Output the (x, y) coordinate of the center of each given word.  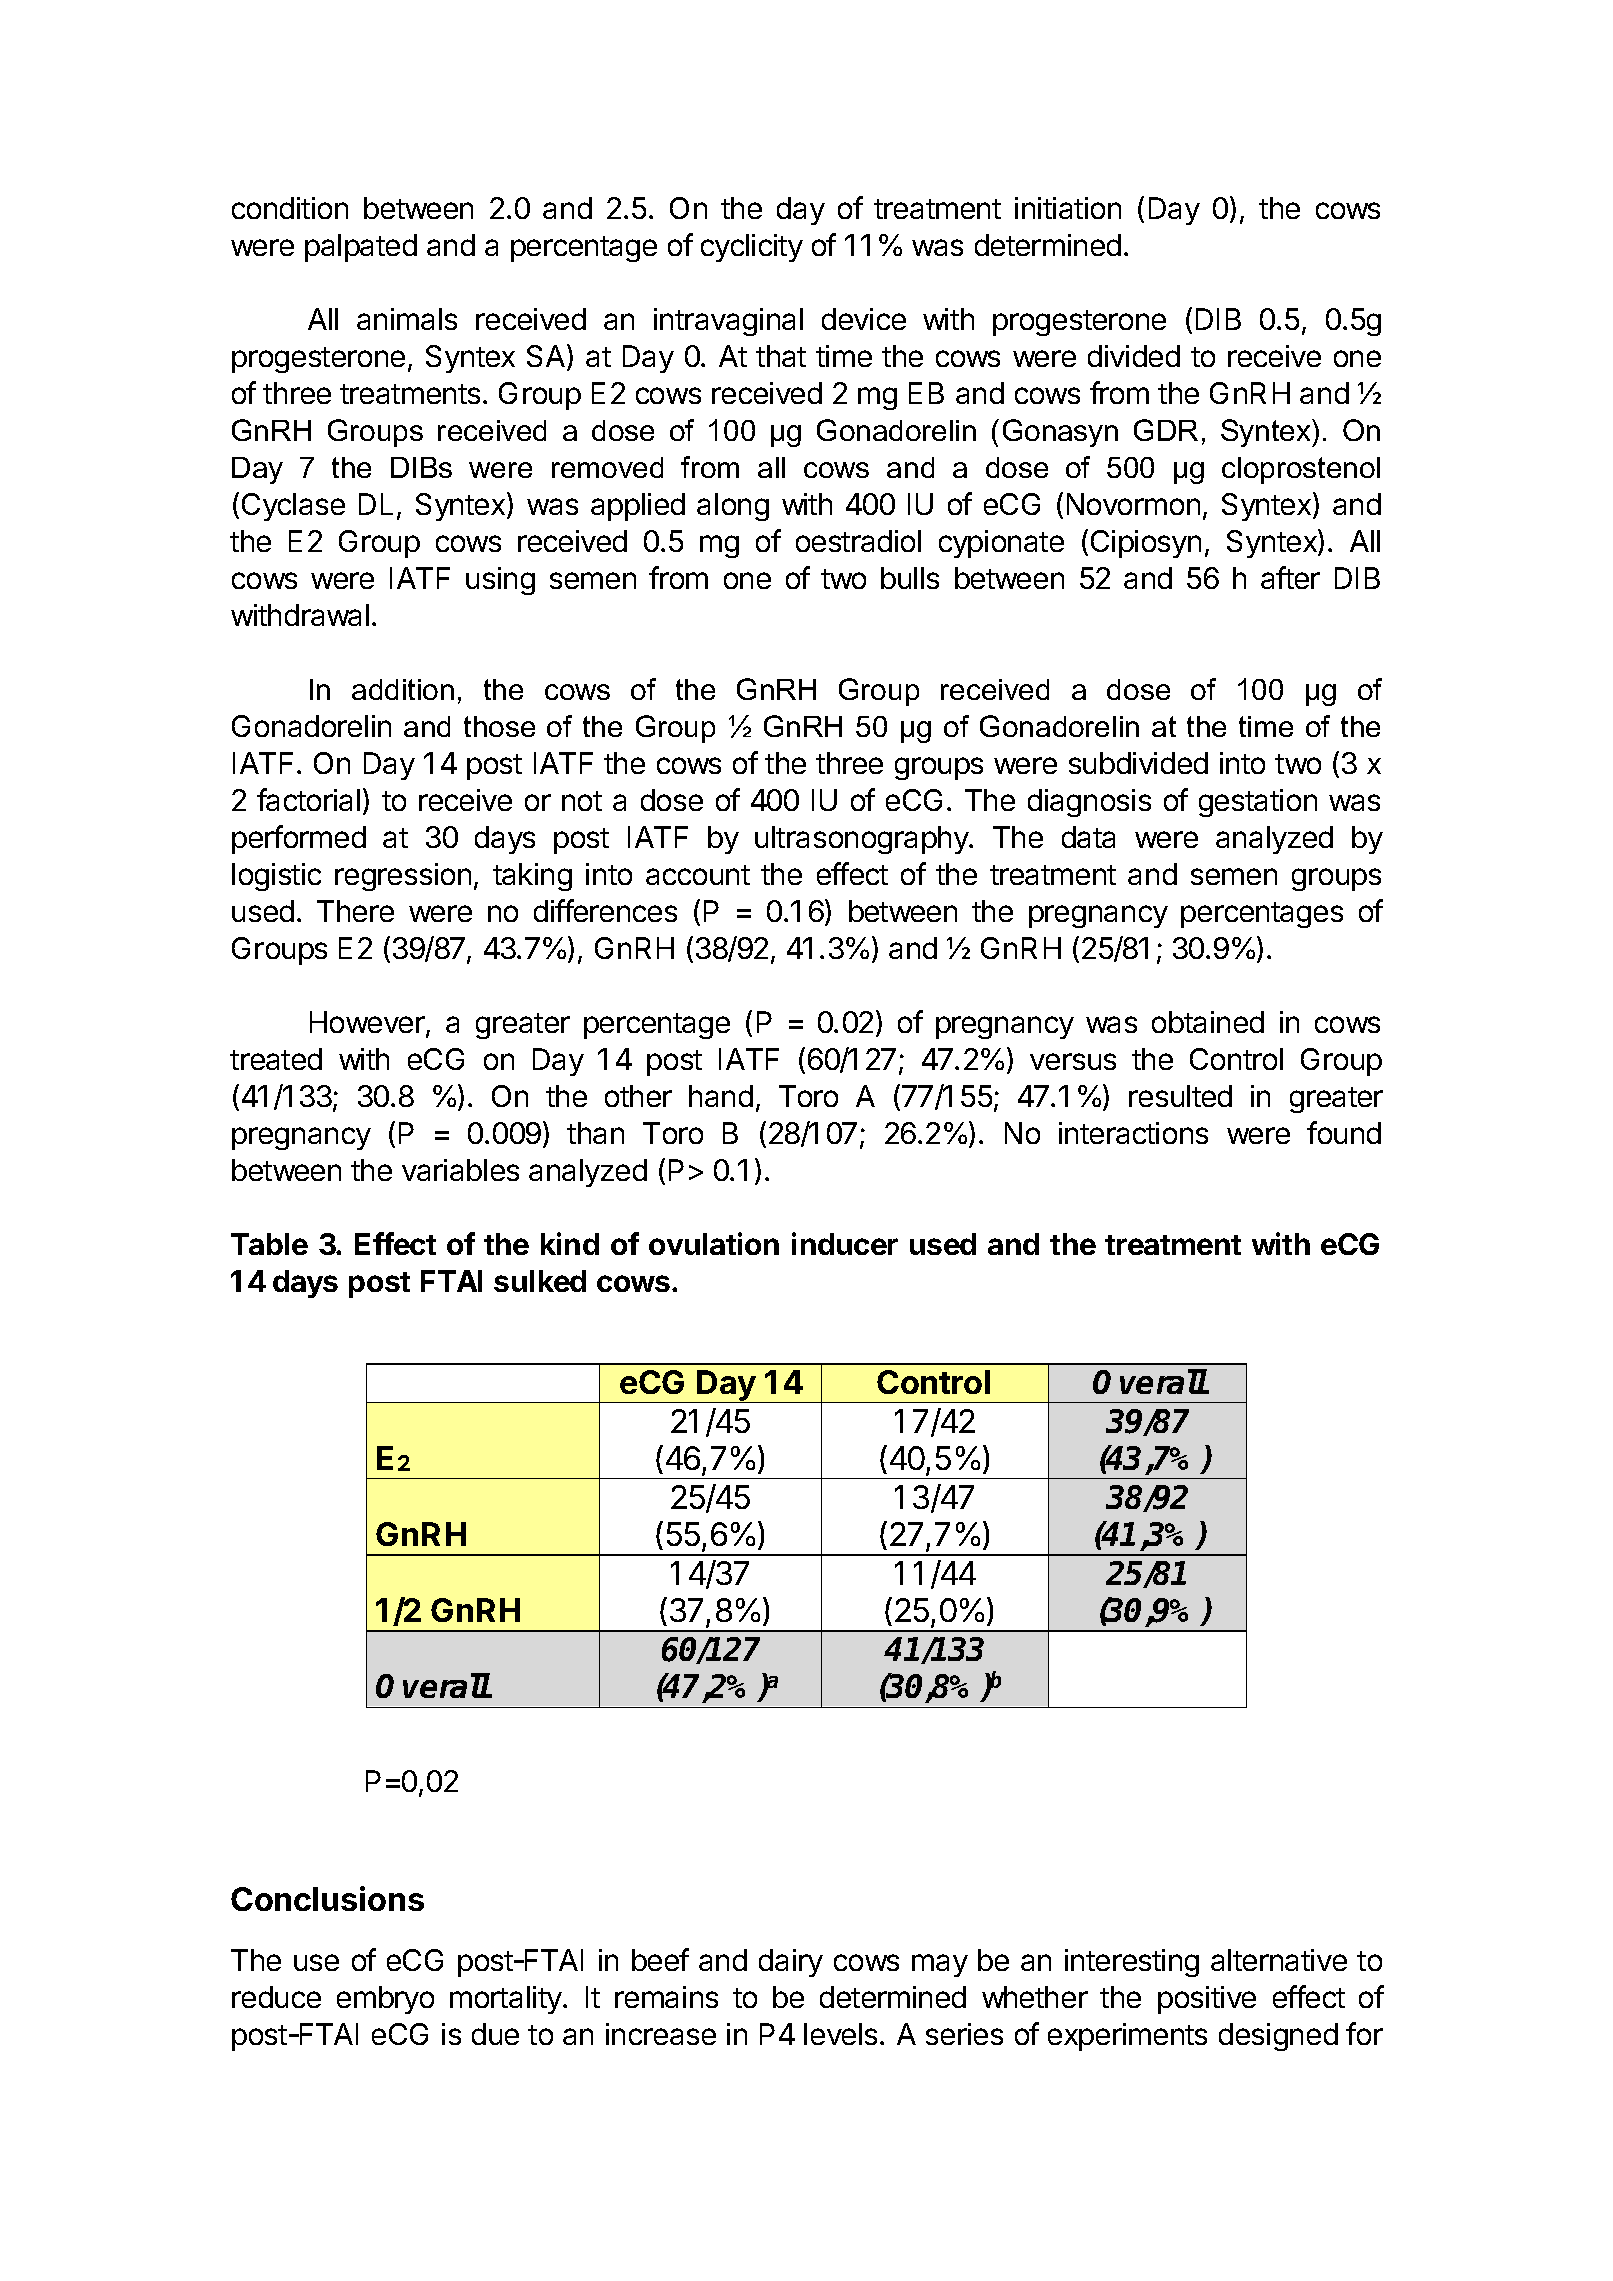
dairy (791, 1963)
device (864, 319)
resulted (1180, 1096)
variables (460, 1170)
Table (269, 1244)
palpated (361, 248)
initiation (1068, 208)
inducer (845, 1243)
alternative (1279, 1960)
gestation (1258, 803)
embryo (385, 2000)
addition (403, 689)
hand (721, 1096)
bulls (910, 578)
